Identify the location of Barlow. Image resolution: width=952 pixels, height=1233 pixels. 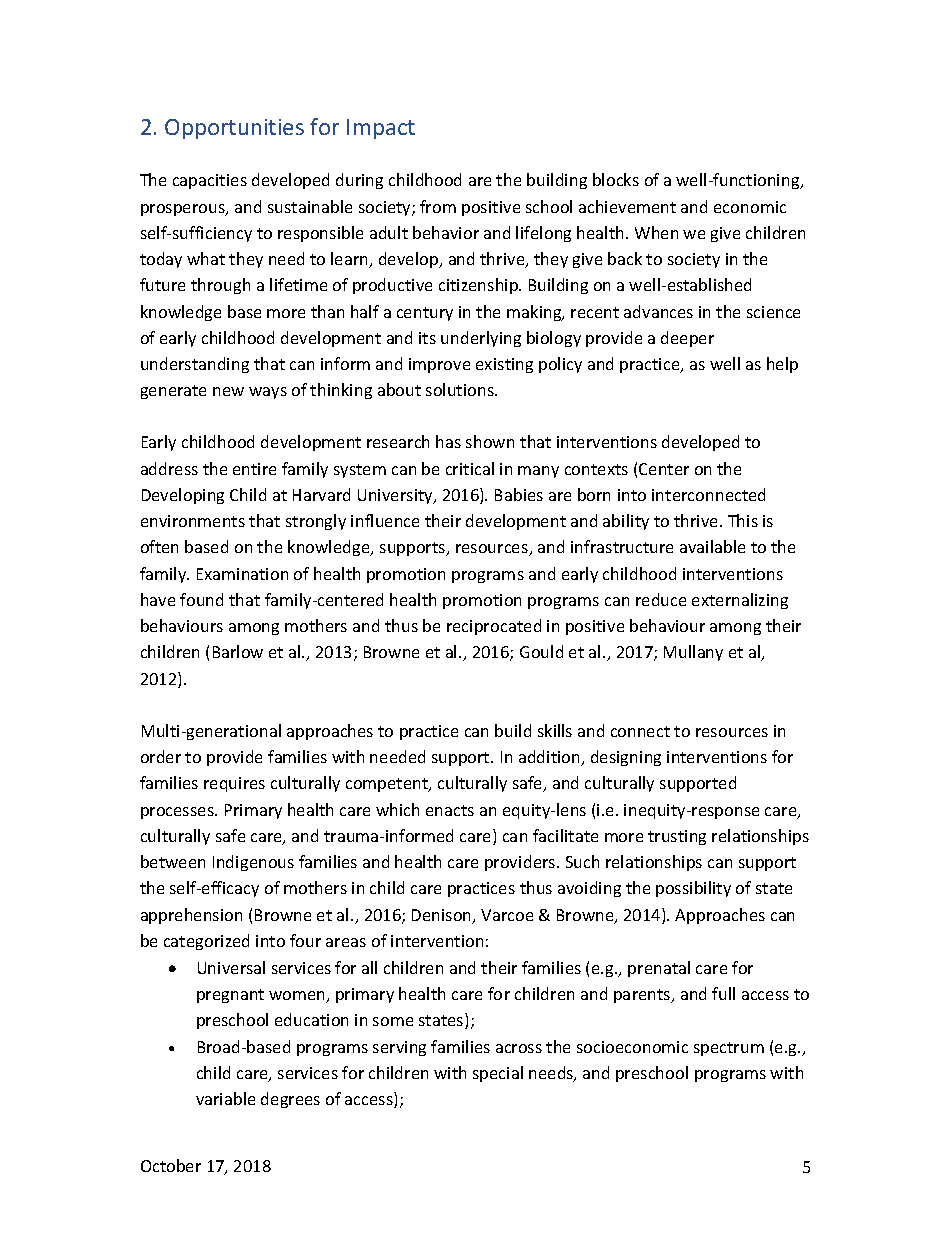
(238, 651).
